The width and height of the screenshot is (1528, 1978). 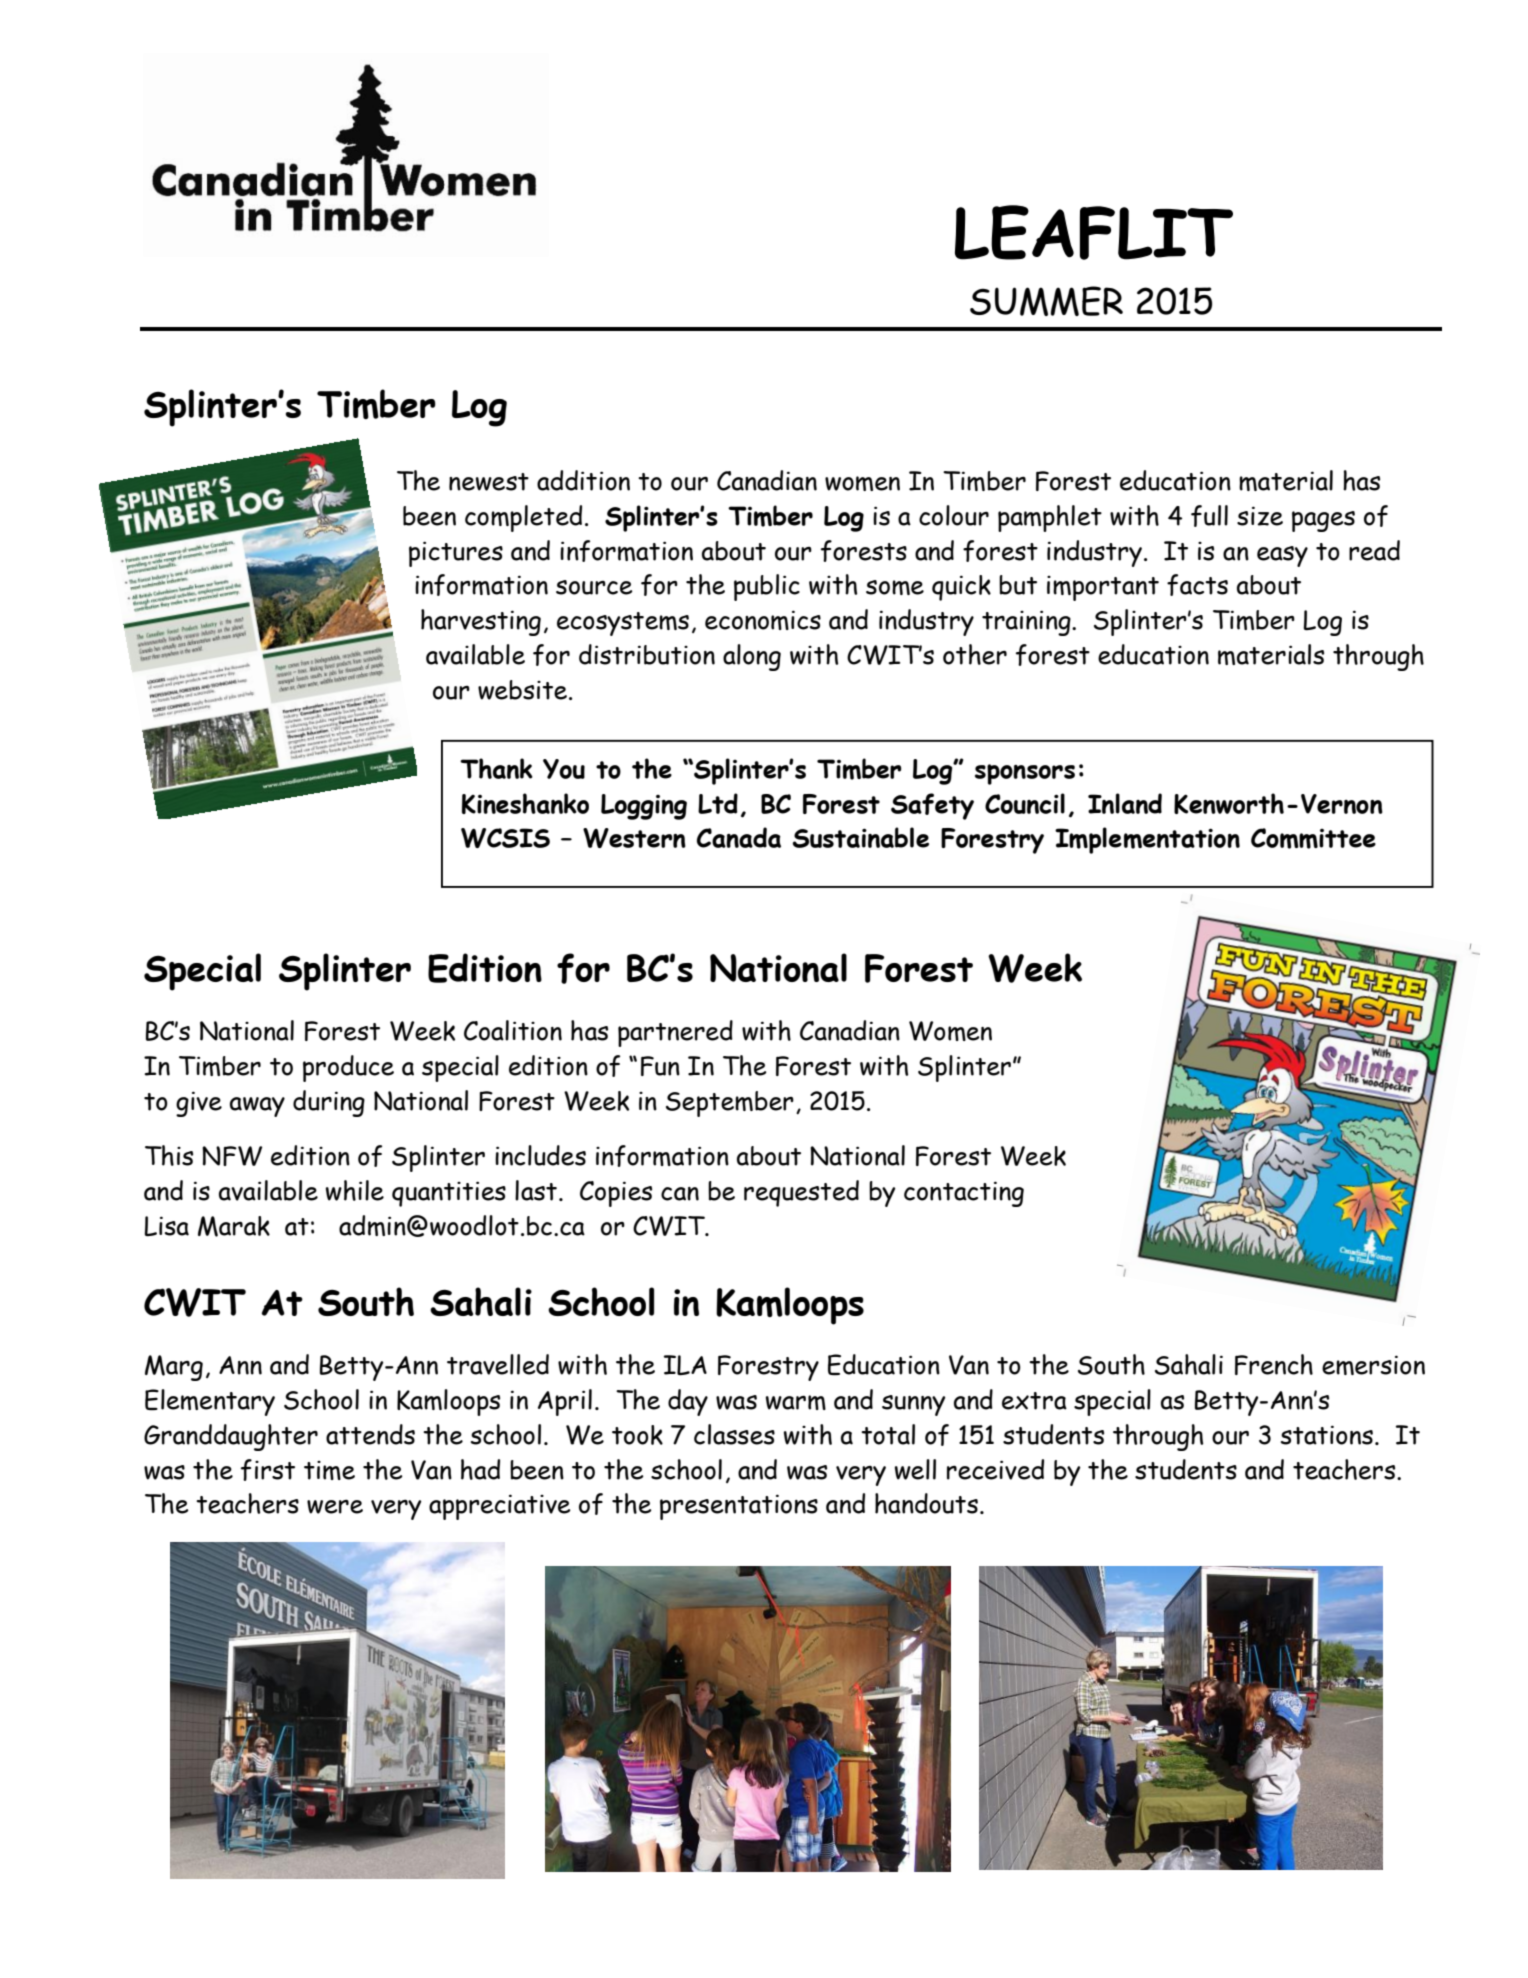 What do you see at coordinates (496, 768) in the screenshot?
I see `Thank` at bounding box center [496, 768].
